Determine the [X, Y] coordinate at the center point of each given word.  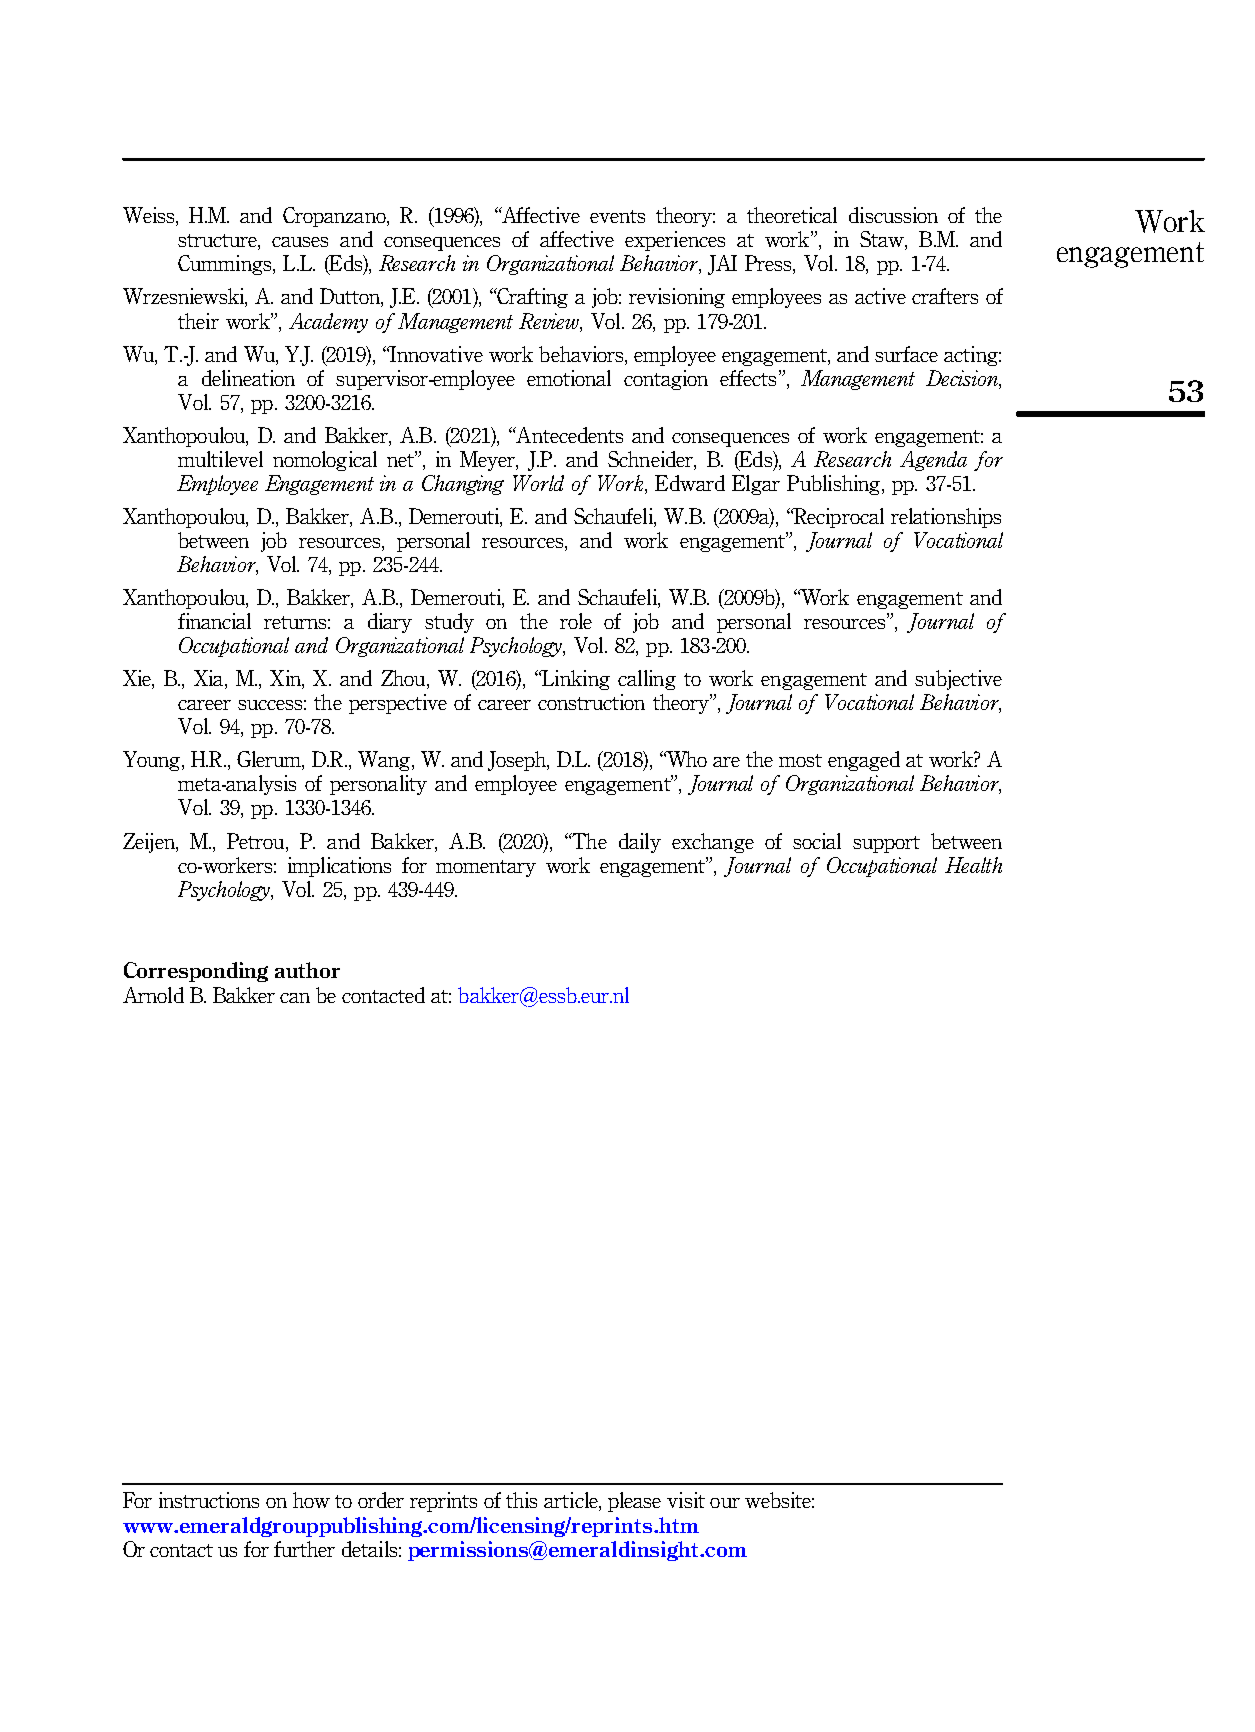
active [880, 296]
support [886, 844]
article [572, 1501]
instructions [209, 1500]
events [617, 216]
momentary [486, 868]
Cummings [226, 265]
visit [686, 1500]
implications [339, 867]
